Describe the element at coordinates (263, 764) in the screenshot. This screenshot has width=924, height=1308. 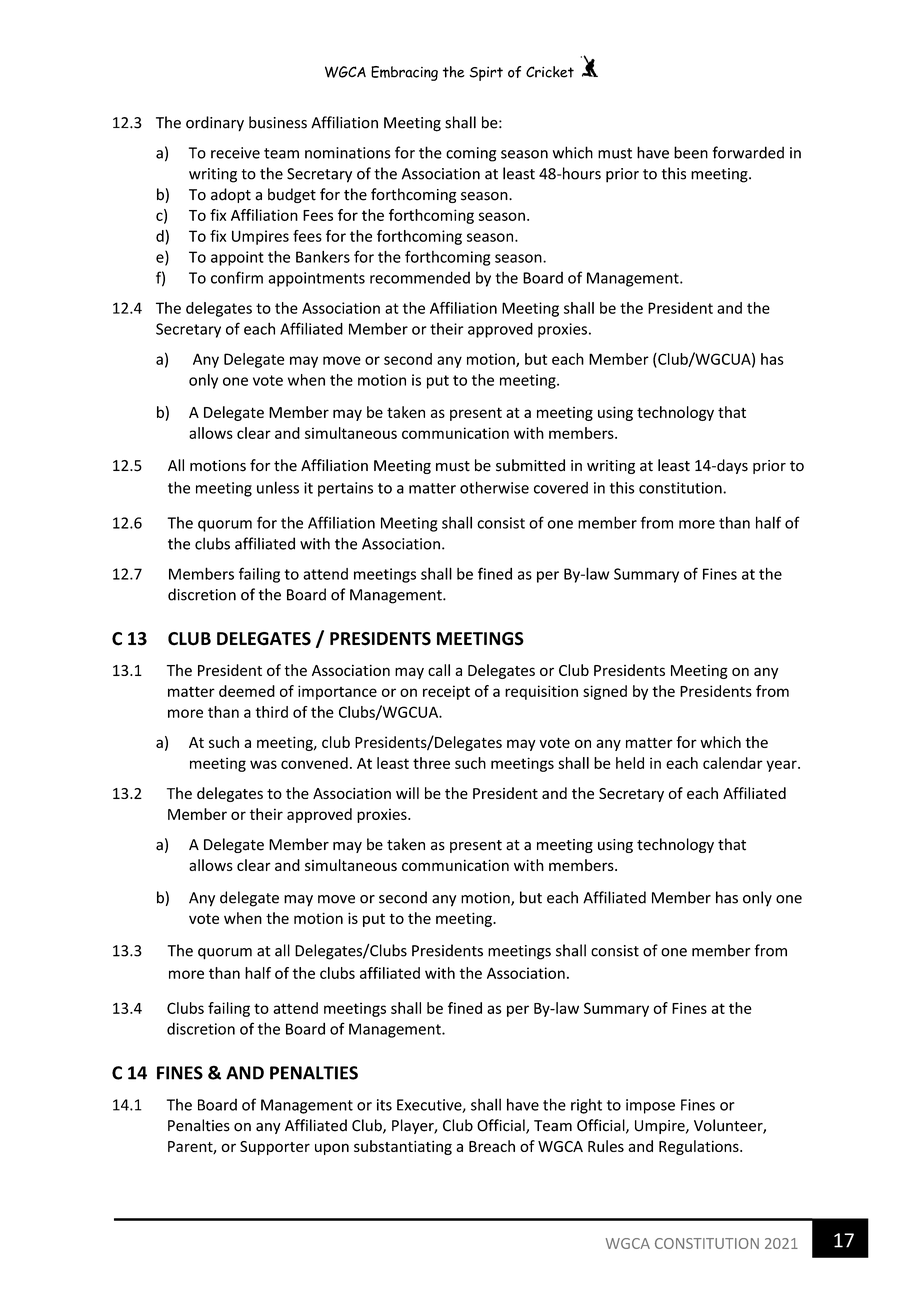
I see `was` at that location.
